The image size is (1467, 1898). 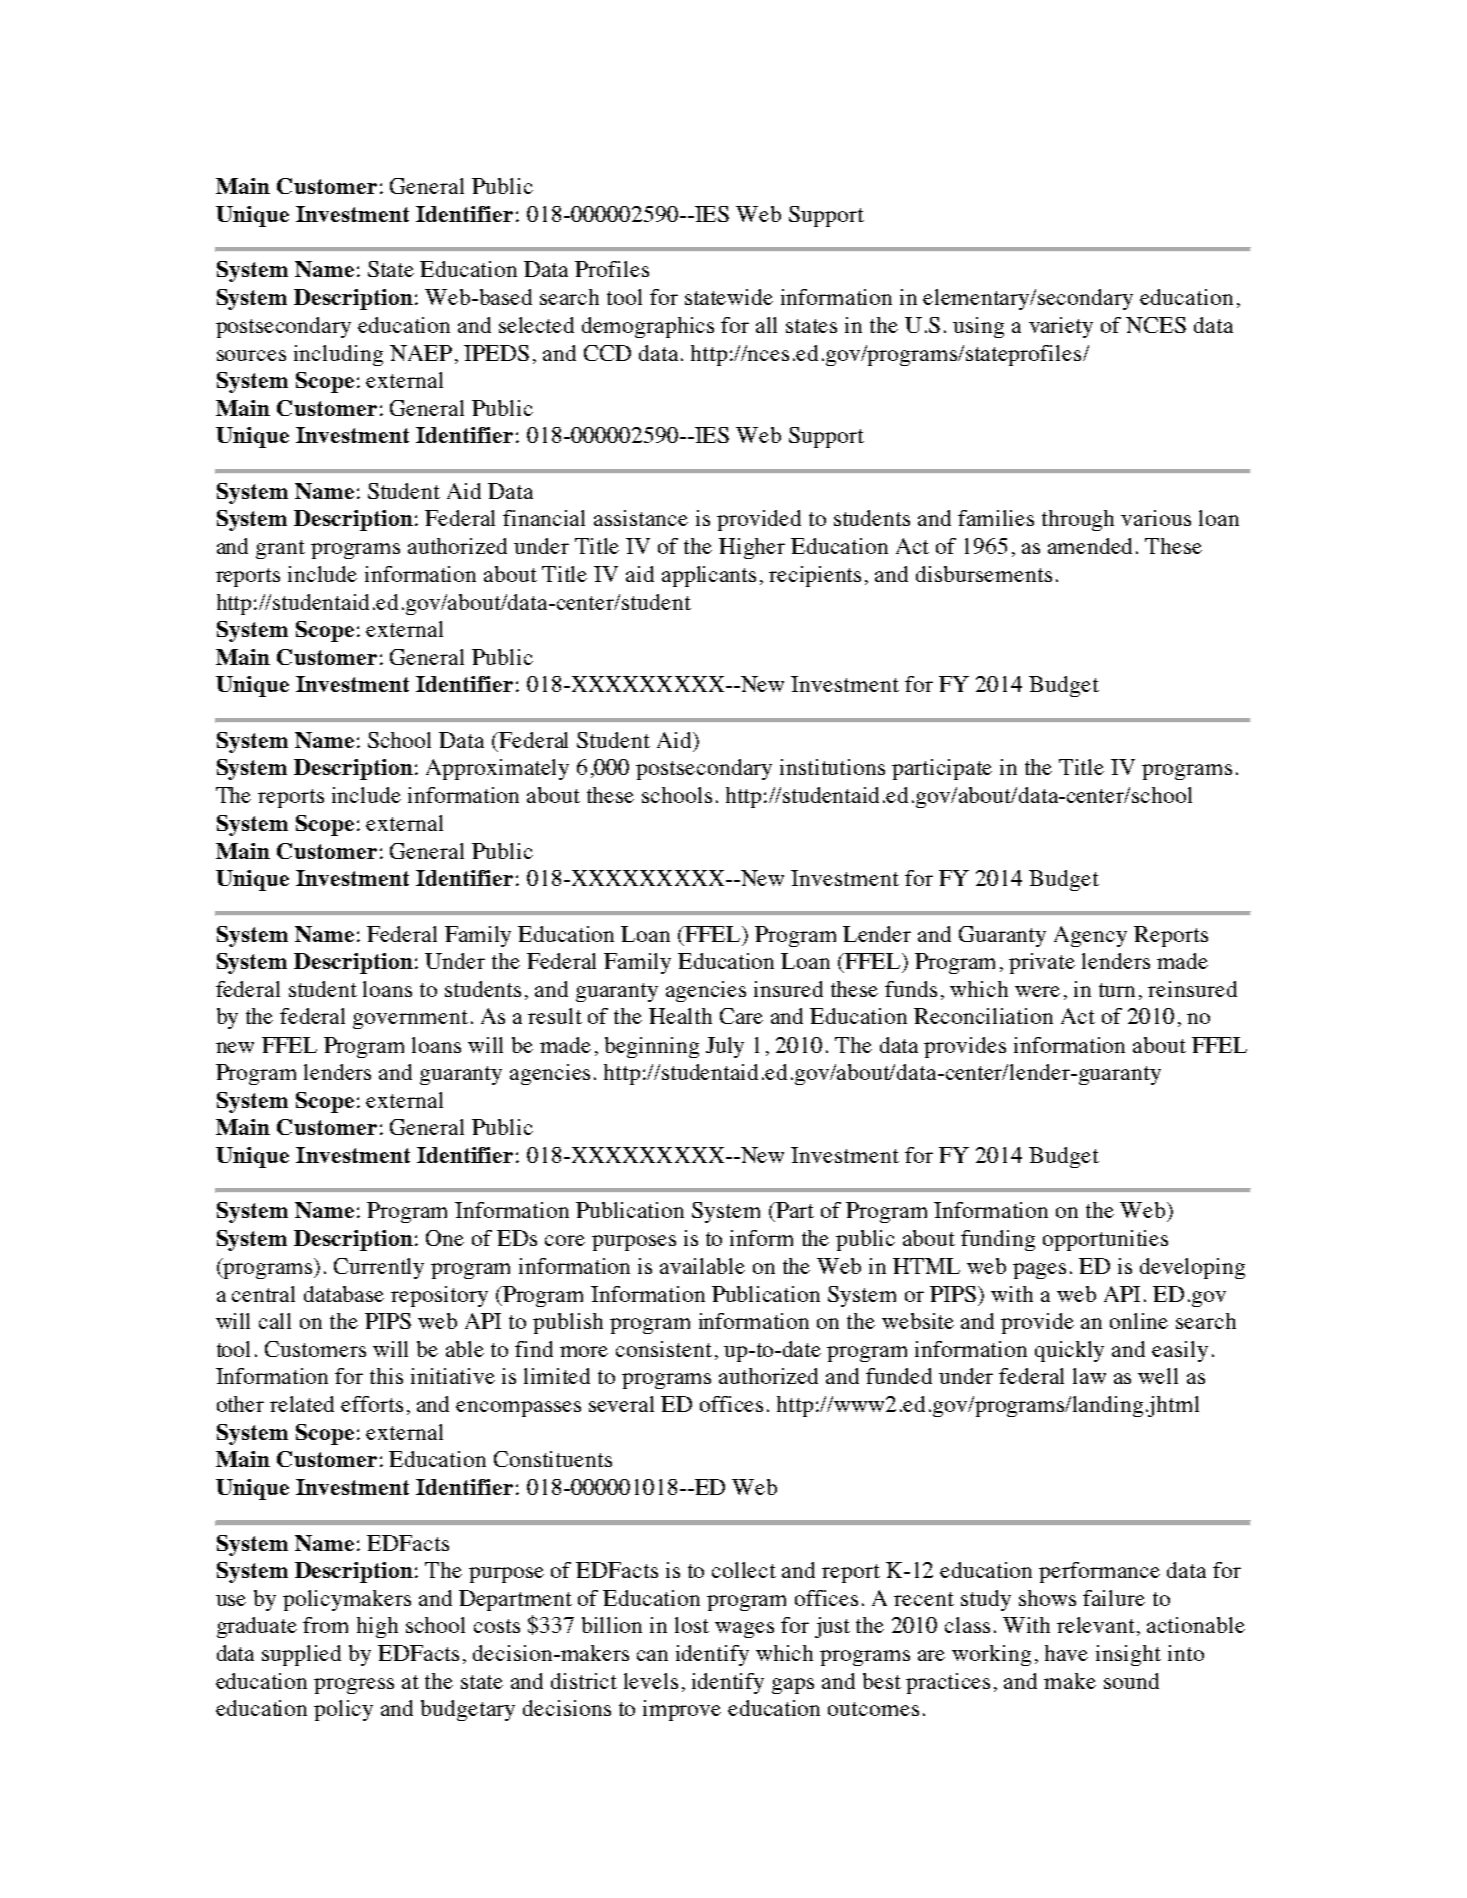 I want to click on government, so click(x=410, y=1019).
